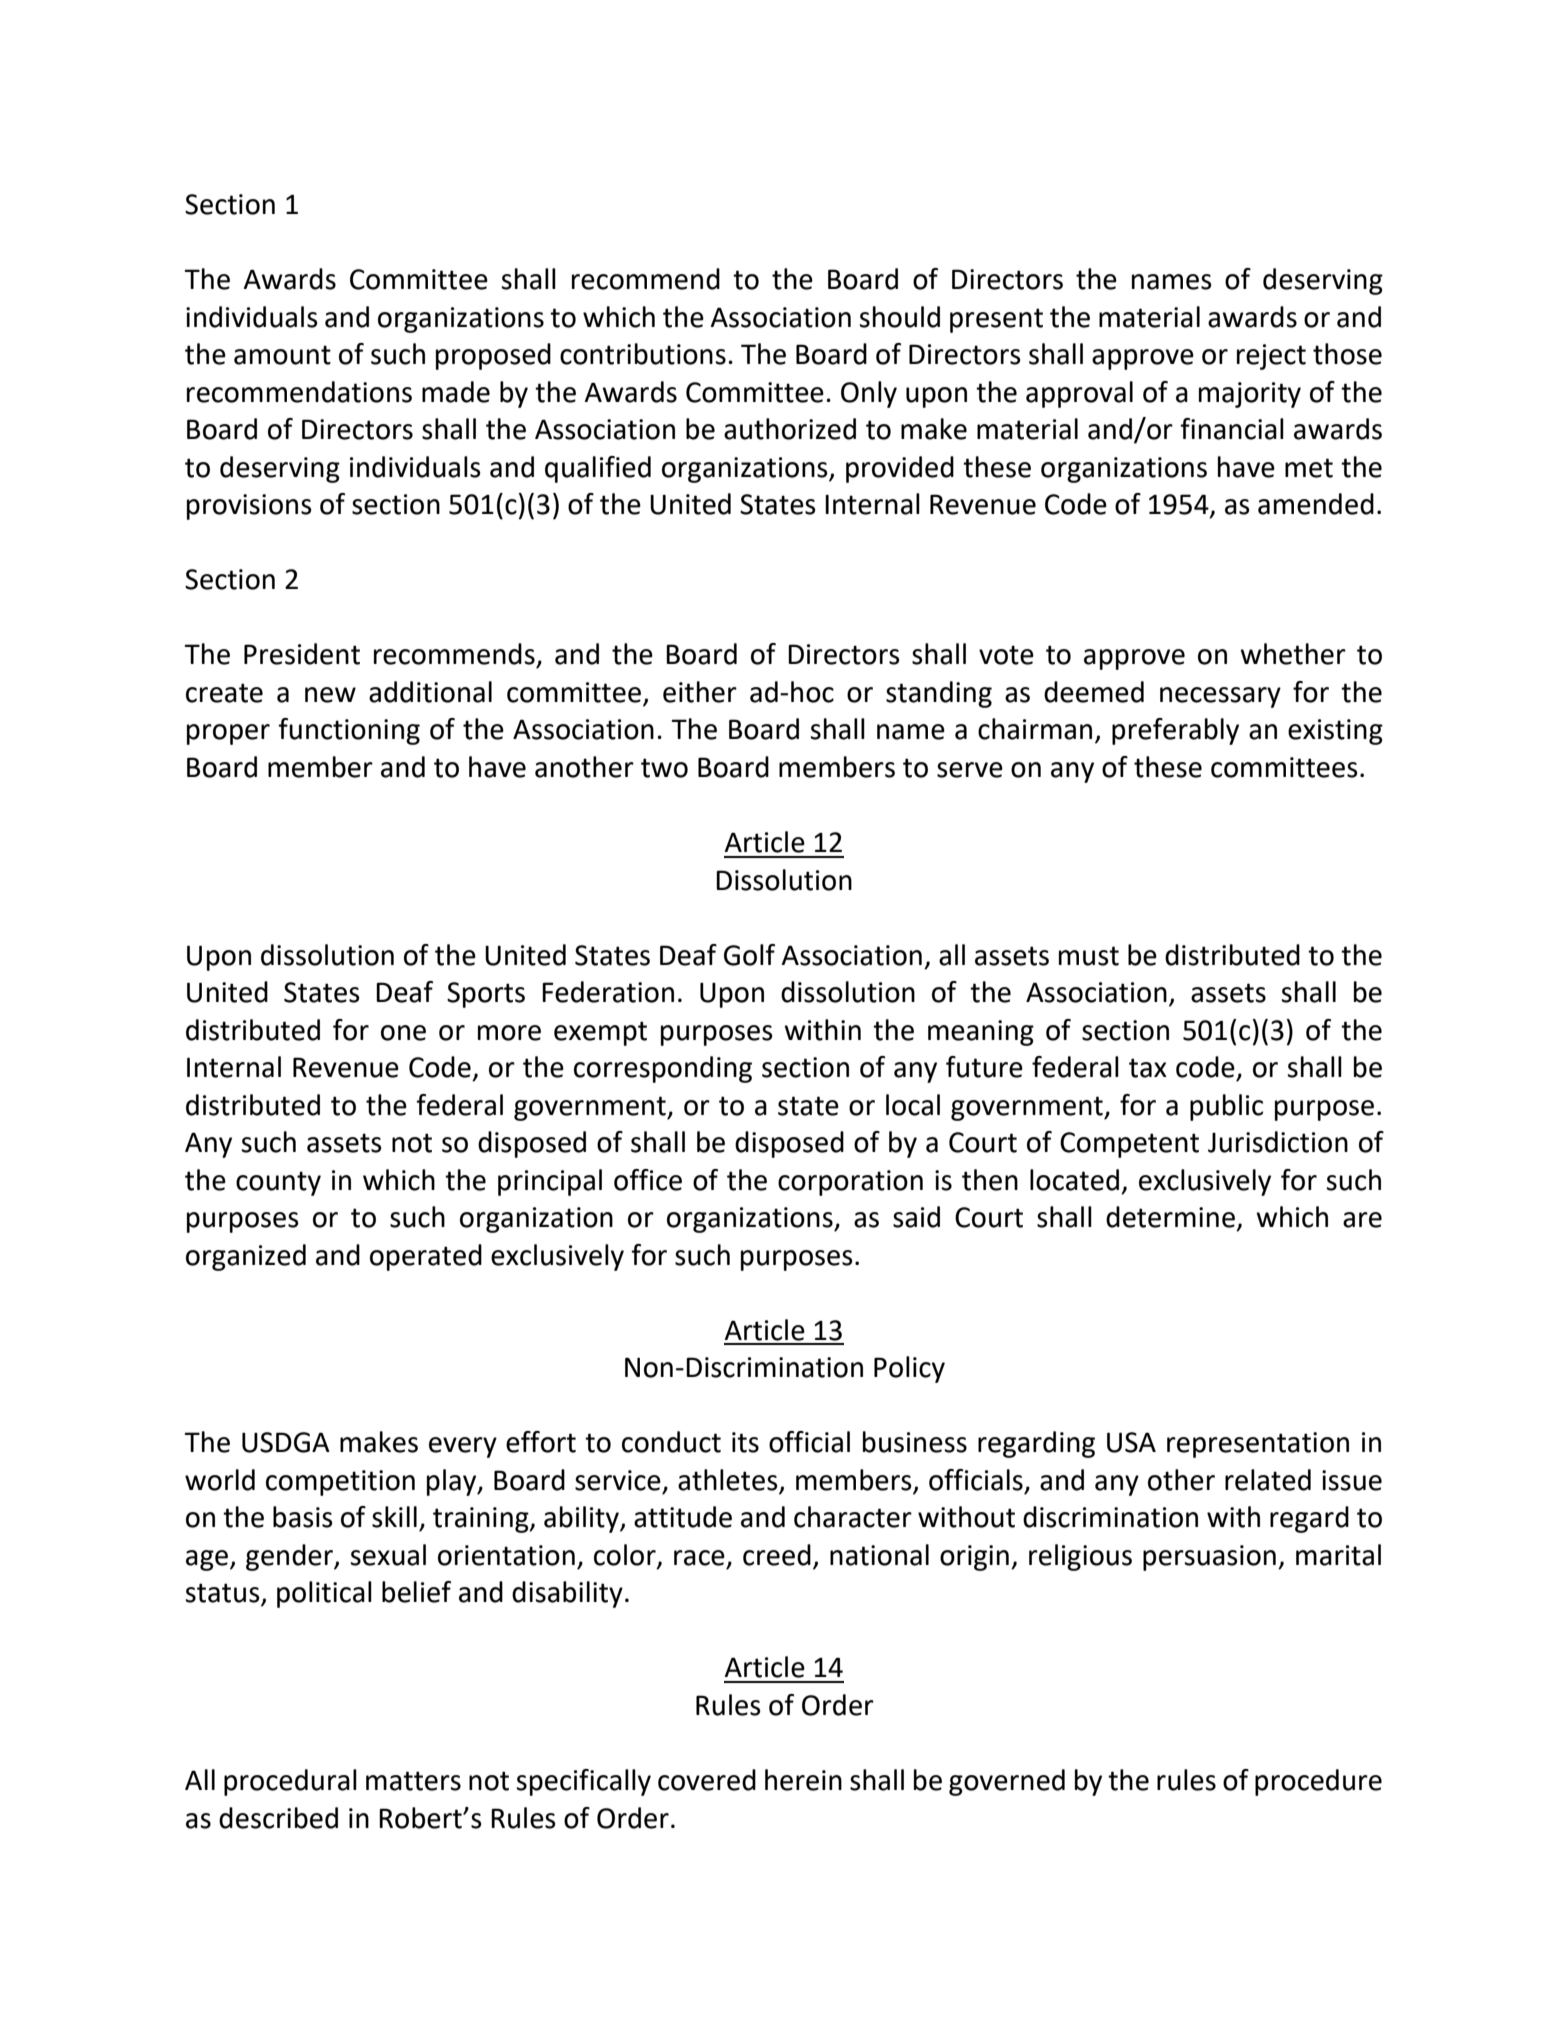  What do you see at coordinates (282, 355) in the screenshot?
I see `amount` at bounding box center [282, 355].
